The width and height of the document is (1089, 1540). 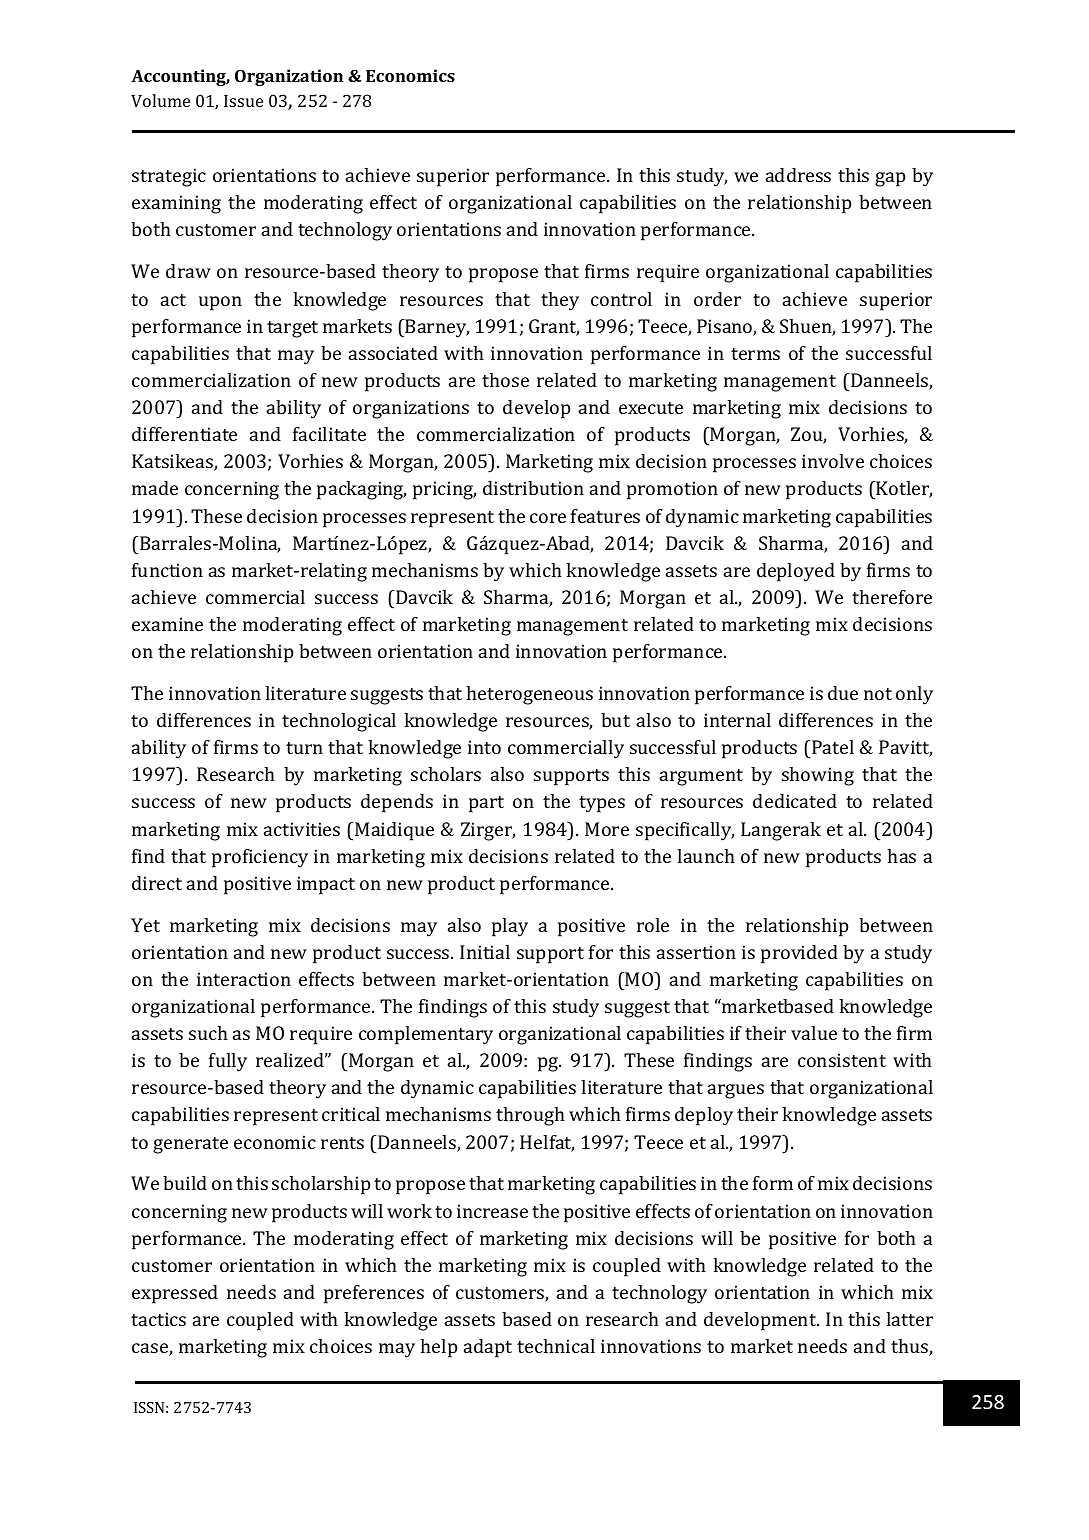 I want to click on address, so click(x=798, y=175).
